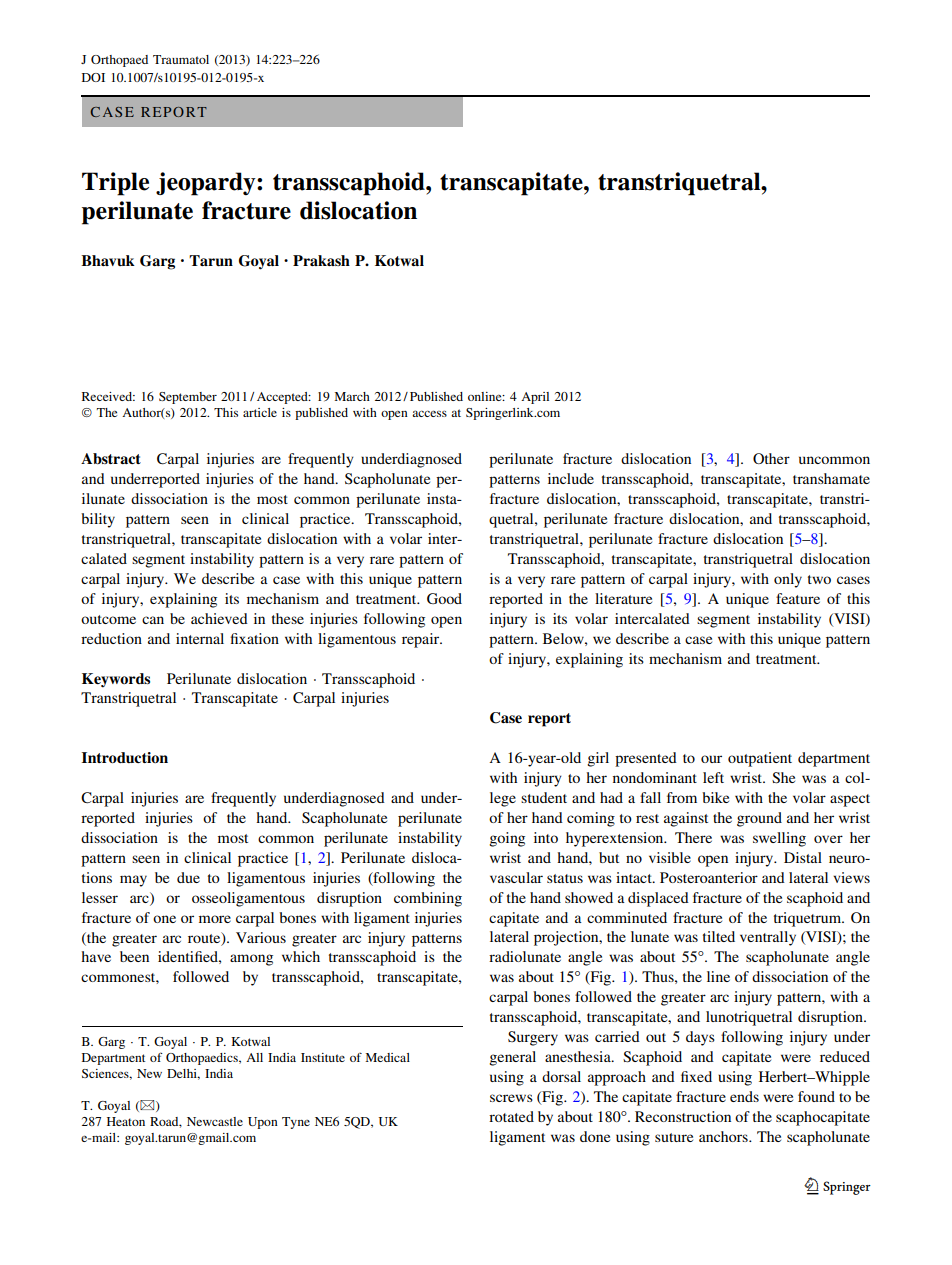  What do you see at coordinates (444, 598) in the screenshot?
I see `Good` at bounding box center [444, 598].
